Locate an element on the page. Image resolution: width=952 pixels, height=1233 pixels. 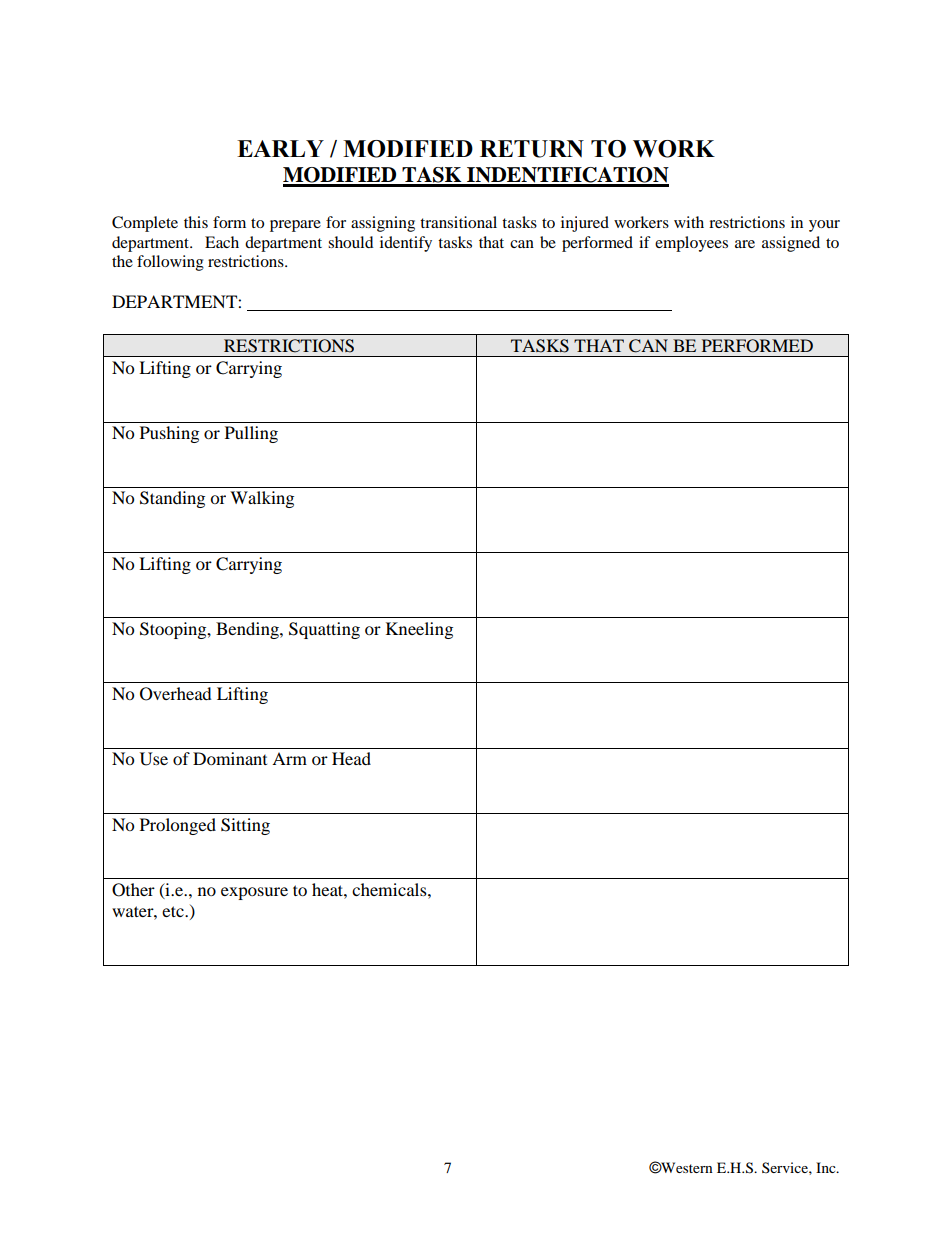
transitional is located at coordinates (458, 222).
